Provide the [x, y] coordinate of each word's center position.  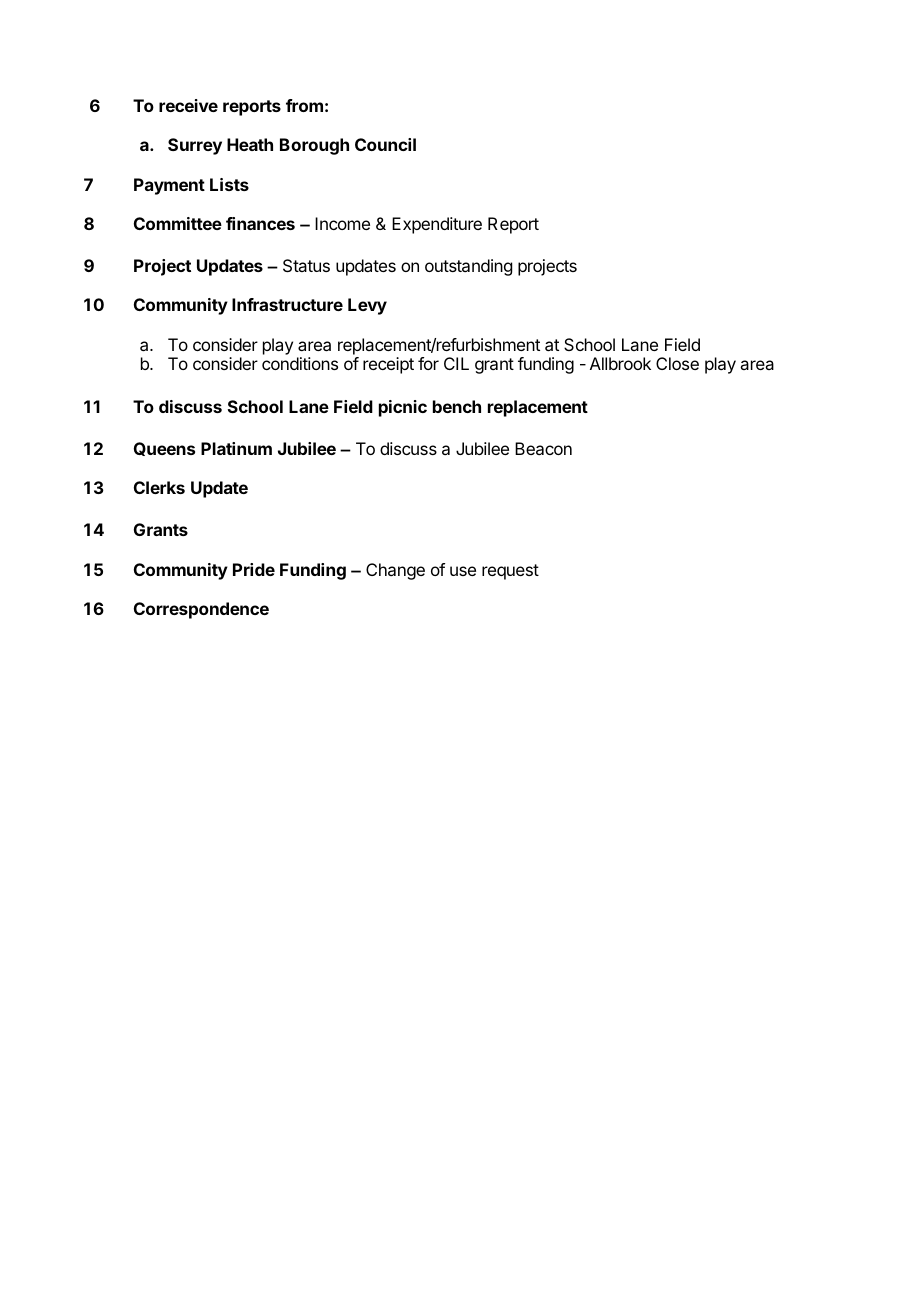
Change [395, 571]
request [510, 572]
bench [457, 406]
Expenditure [437, 225]
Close [677, 363]
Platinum [236, 448]
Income [342, 223]
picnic [403, 408]
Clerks [159, 487]
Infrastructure [287, 304]
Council [385, 144]
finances [260, 223]
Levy [367, 306]
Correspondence [201, 610]
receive [188, 105]
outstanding [468, 267]
